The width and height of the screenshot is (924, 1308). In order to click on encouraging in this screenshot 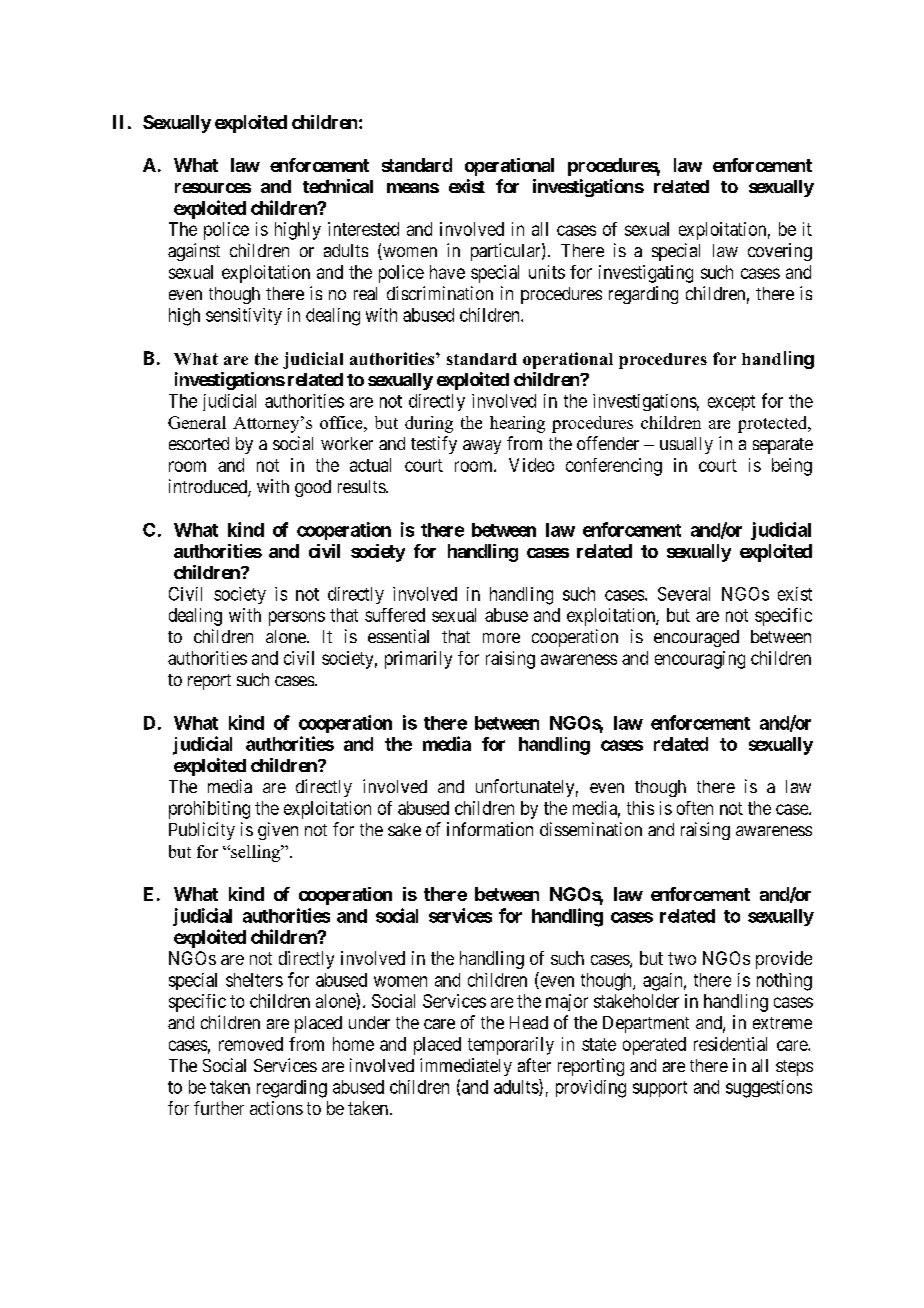, I will do `click(700, 660)`.
